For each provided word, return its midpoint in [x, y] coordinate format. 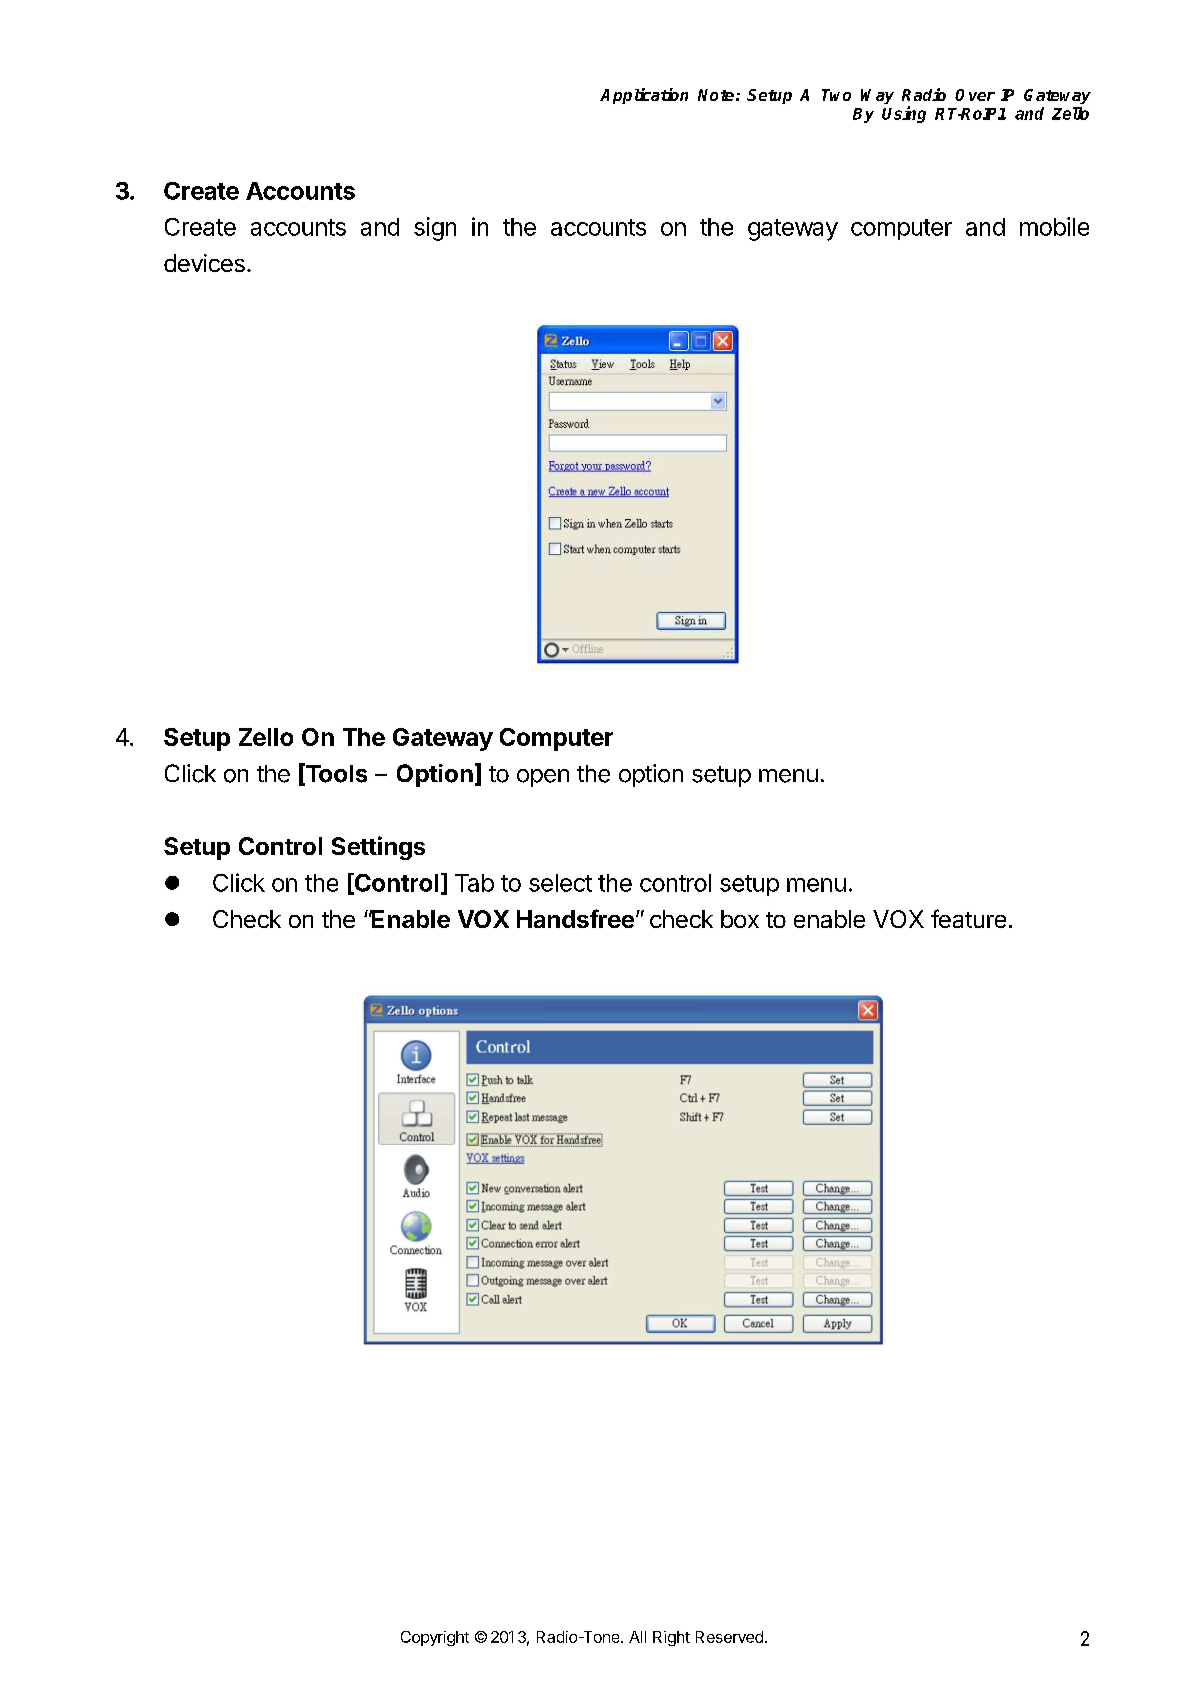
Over [975, 95]
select [560, 883]
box [740, 919]
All [637, 1637]
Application [644, 96]
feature [968, 918]
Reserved [729, 1637]
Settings [378, 848]
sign [435, 229]
